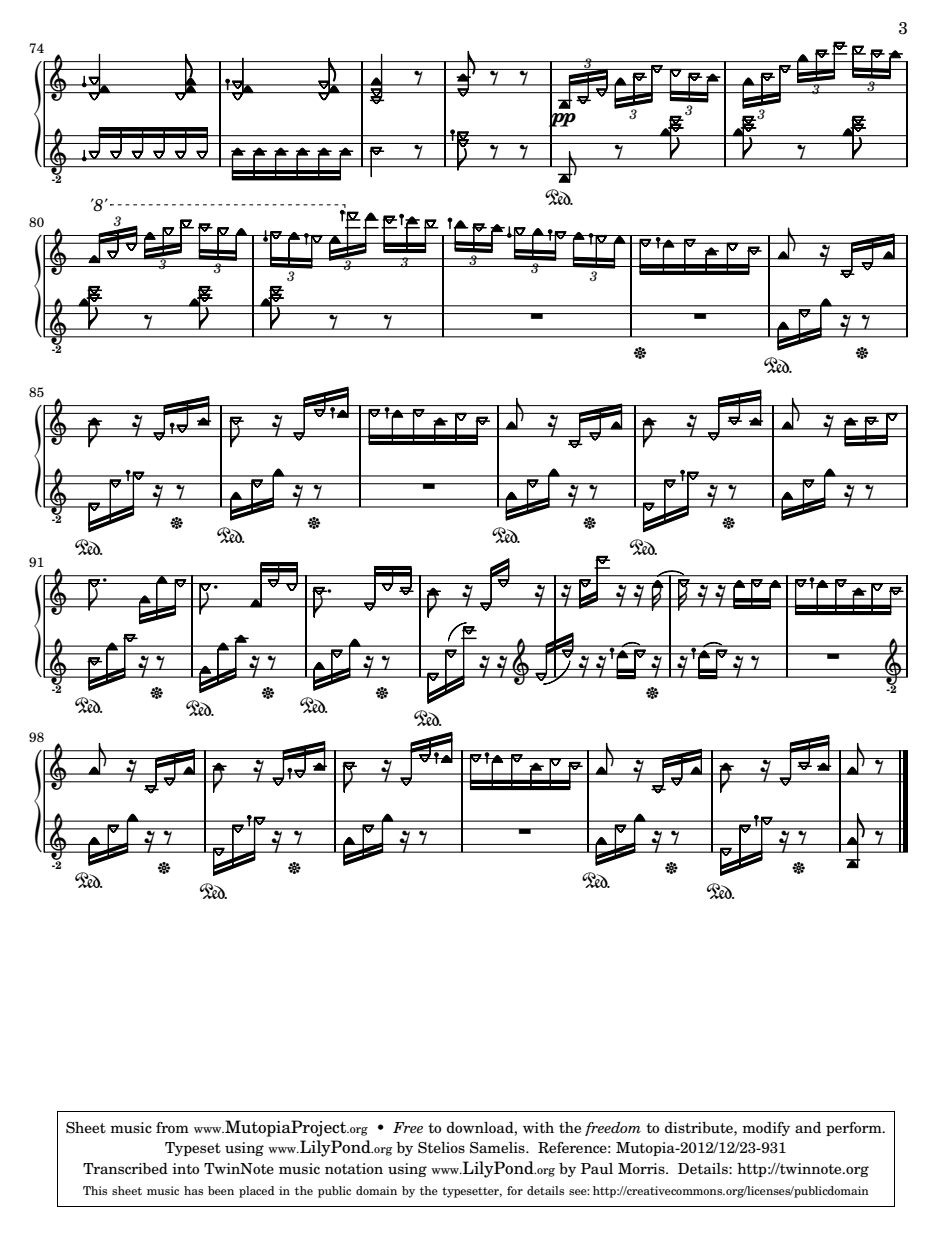 The image size is (952, 1233). Describe the element at coordinates (185, 1168) in the screenshot. I see `into` at that location.
